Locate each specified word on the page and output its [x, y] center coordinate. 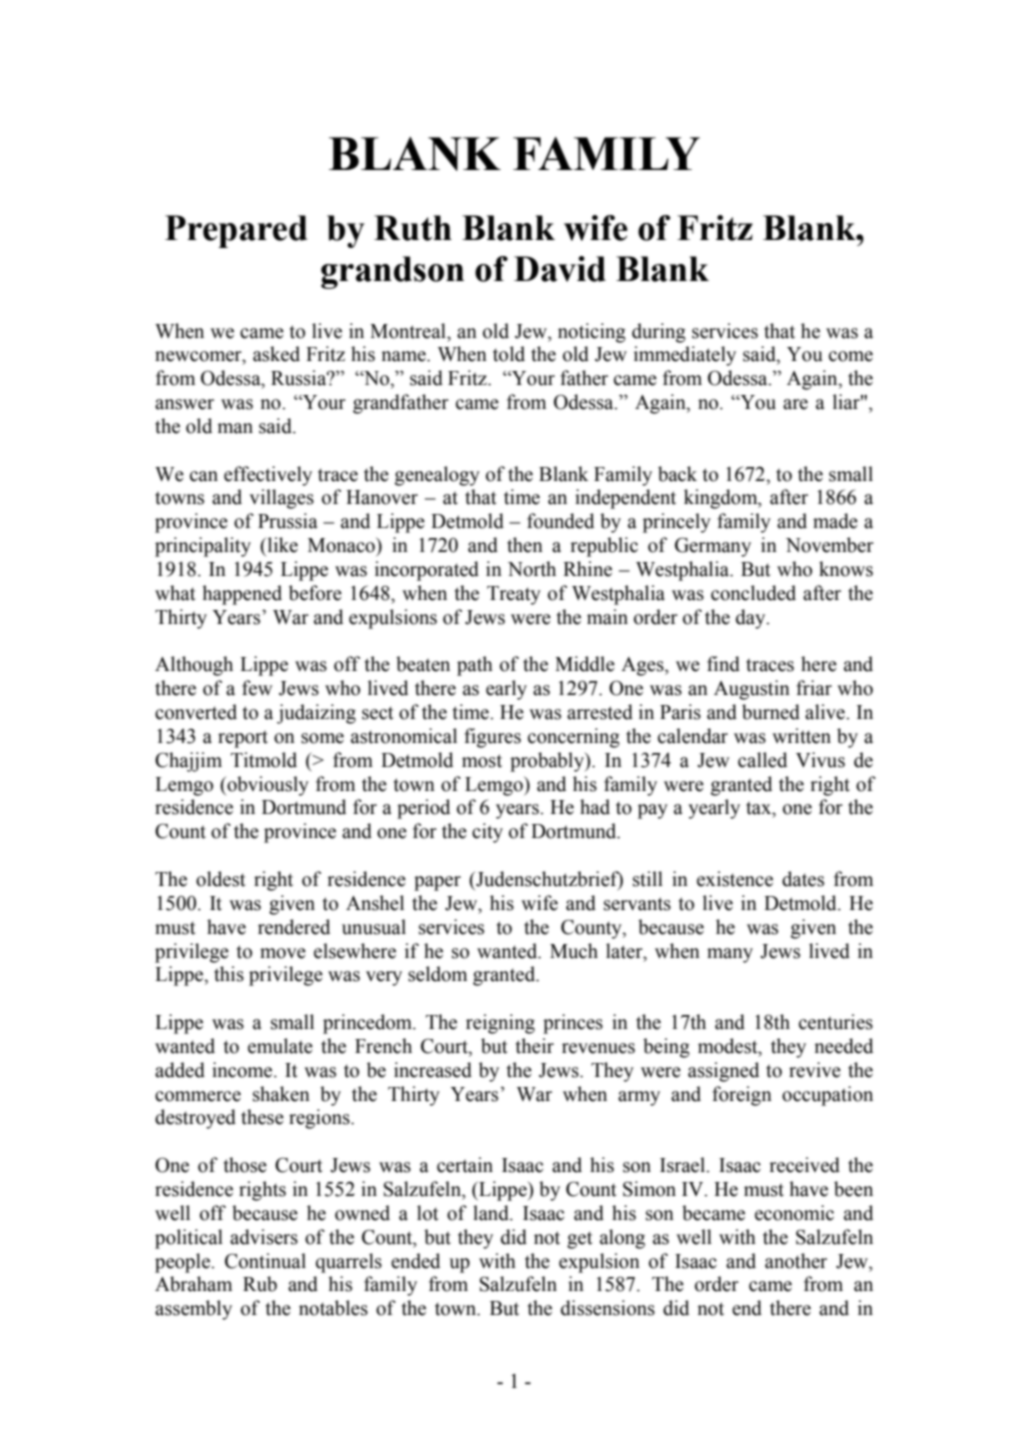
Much [574, 951]
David [560, 269]
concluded [753, 593]
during [659, 333]
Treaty [514, 595]
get [580, 1240]
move [283, 953]
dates [803, 879]
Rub [260, 1284]
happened [242, 595]
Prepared [236, 231]
